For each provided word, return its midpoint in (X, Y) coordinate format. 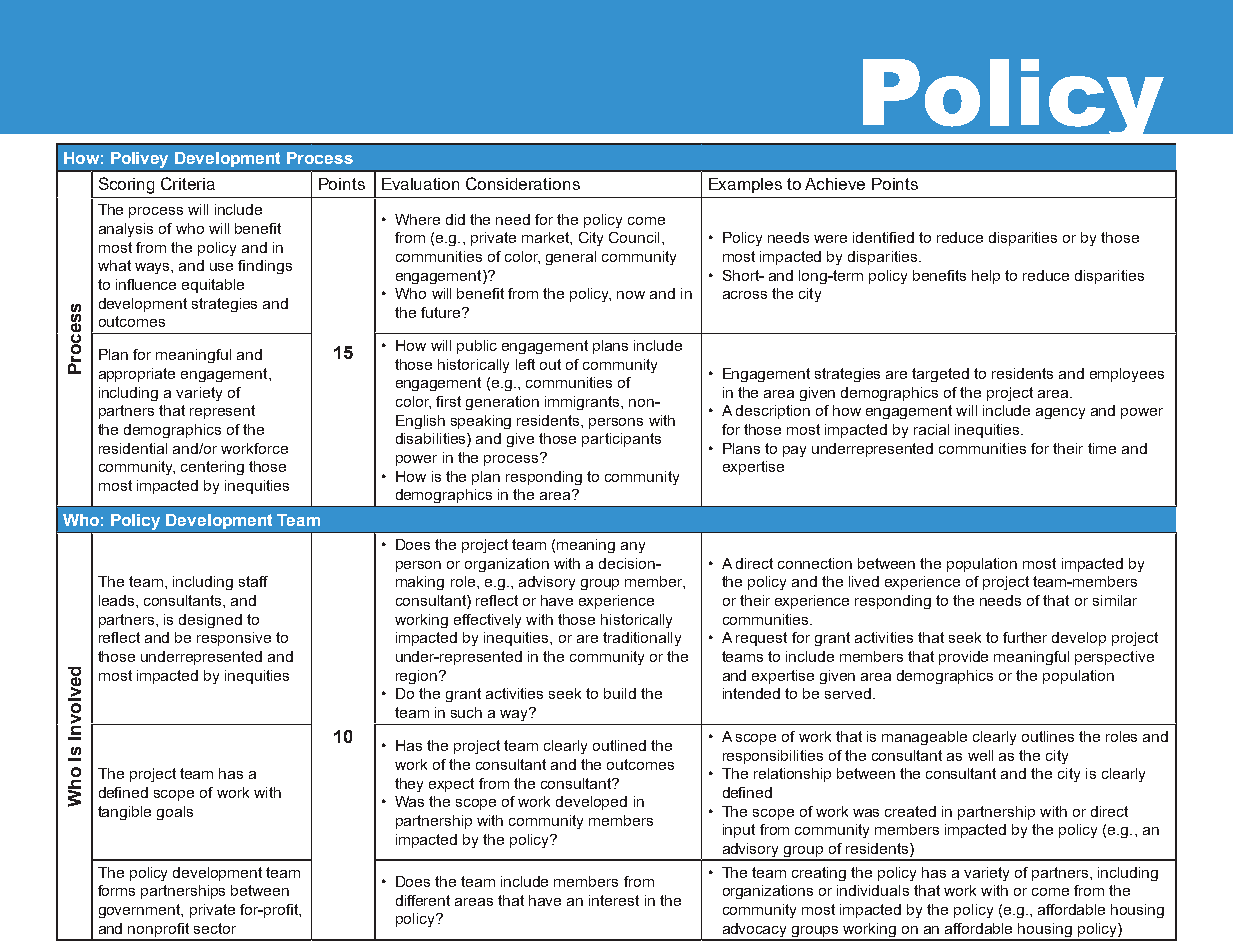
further (1025, 637)
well (980, 755)
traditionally (642, 639)
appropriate (137, 375)
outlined (619, 745)
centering (212, 468)
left (525, 364)
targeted (940, 375)
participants (621, 440)
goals (175, 813)
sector (215, 928)
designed (210, 621)
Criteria (188, 183)
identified (883, 237)
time (1102, 448)
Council (634, 237)
